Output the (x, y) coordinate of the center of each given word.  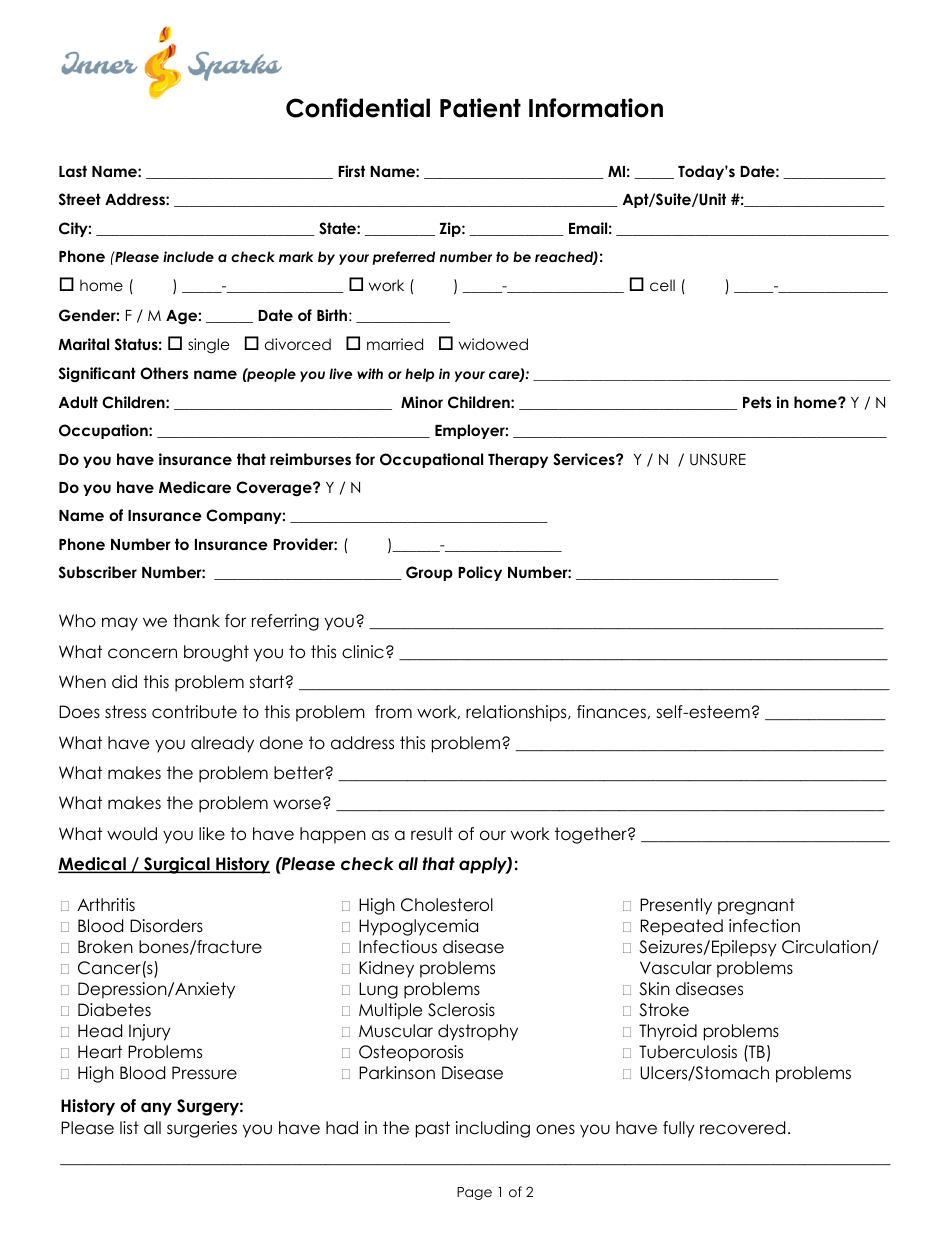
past (433, 1129)
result (432, 834)
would (132, 834)
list (129, 1128)
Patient (480, 108)
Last (73, 171)
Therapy (518, 460)
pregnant (756, 906)
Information (596, 108)
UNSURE (718, 459)
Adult (78, 402)
